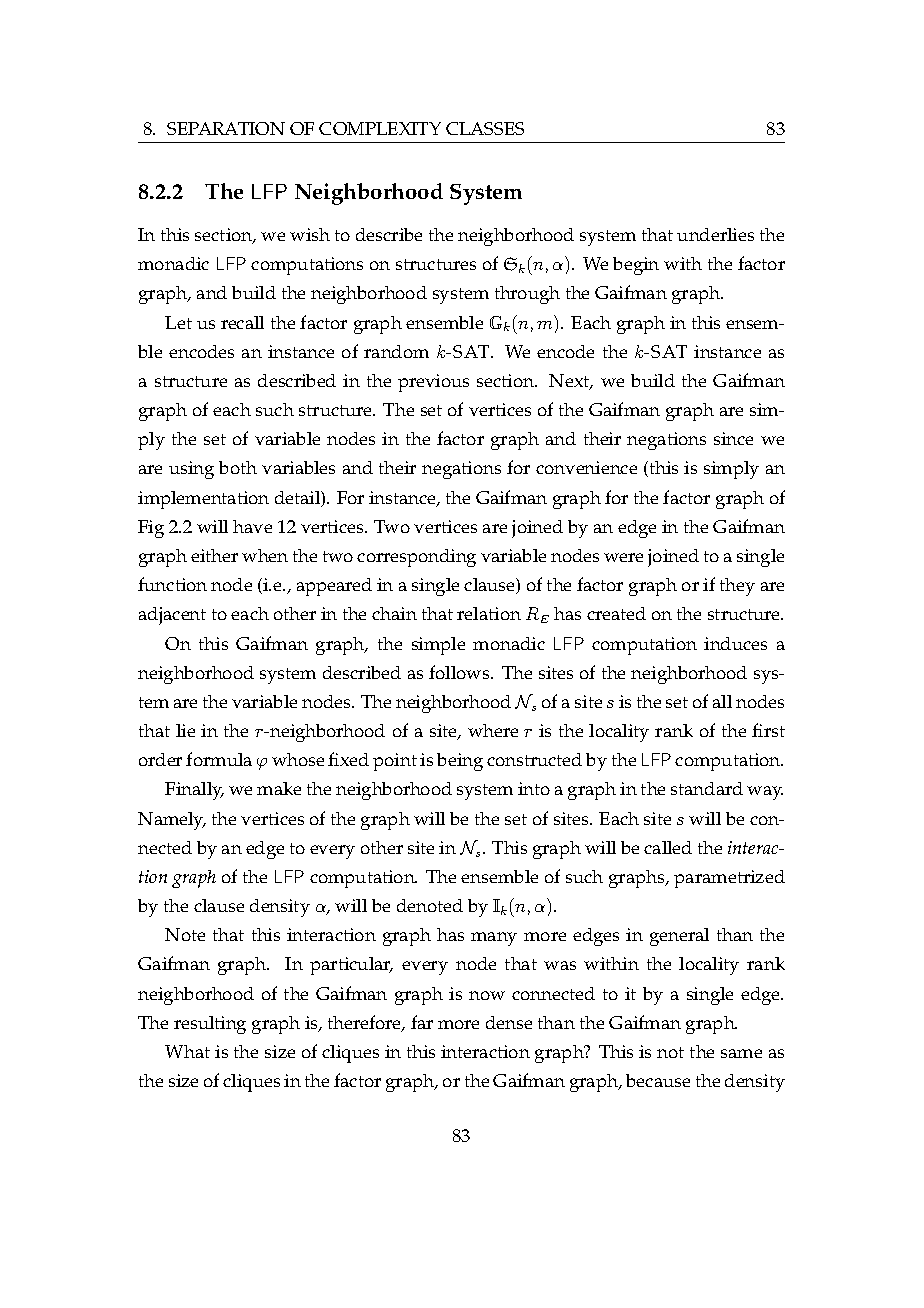 The height and width of the document is (1308, 924). I want to click on adjacent, so click(172, 616).
